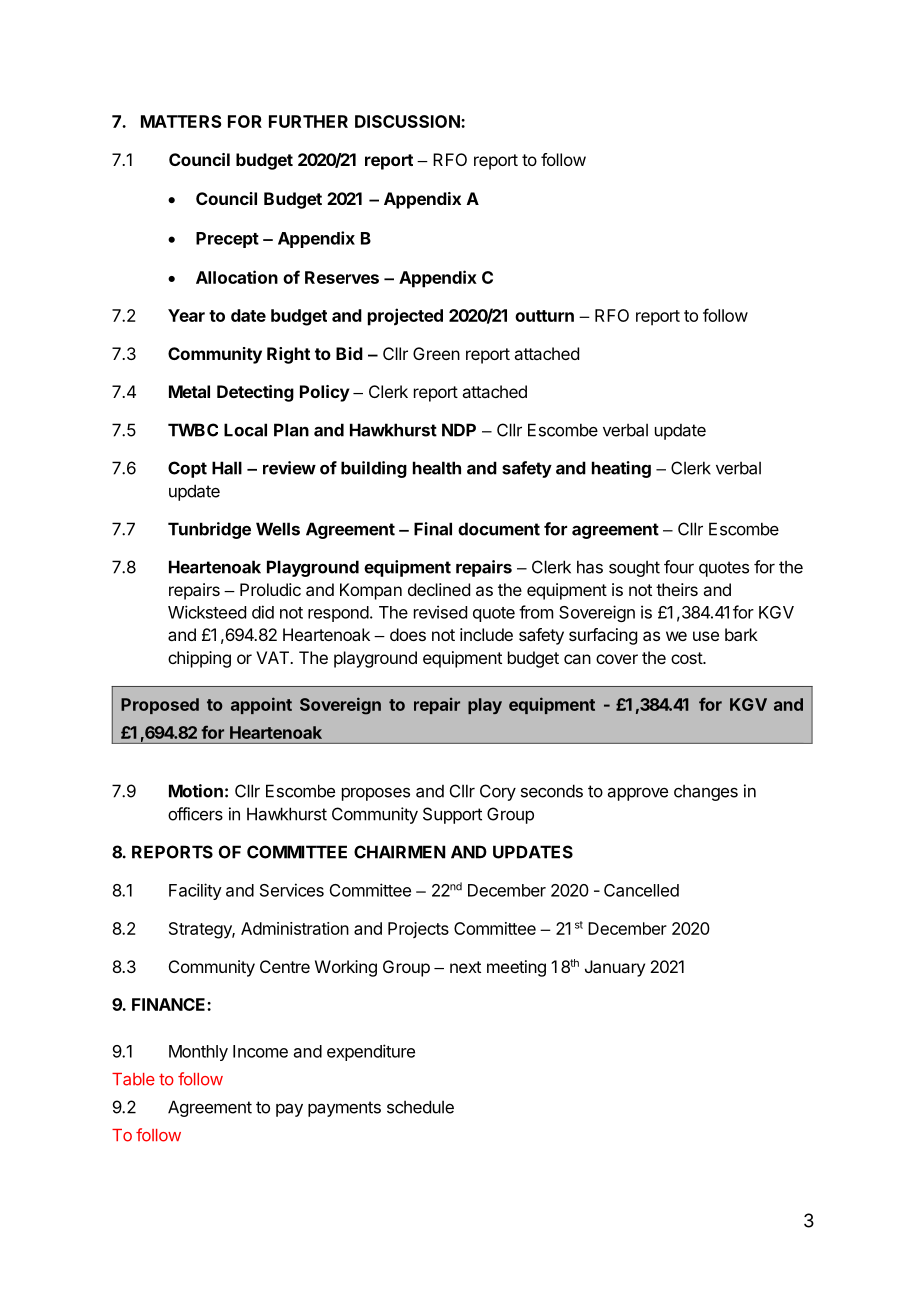  What do you see at coordinates (181, 121) in the document?
I see `MATTERS` at bounding box center [181, 121].
